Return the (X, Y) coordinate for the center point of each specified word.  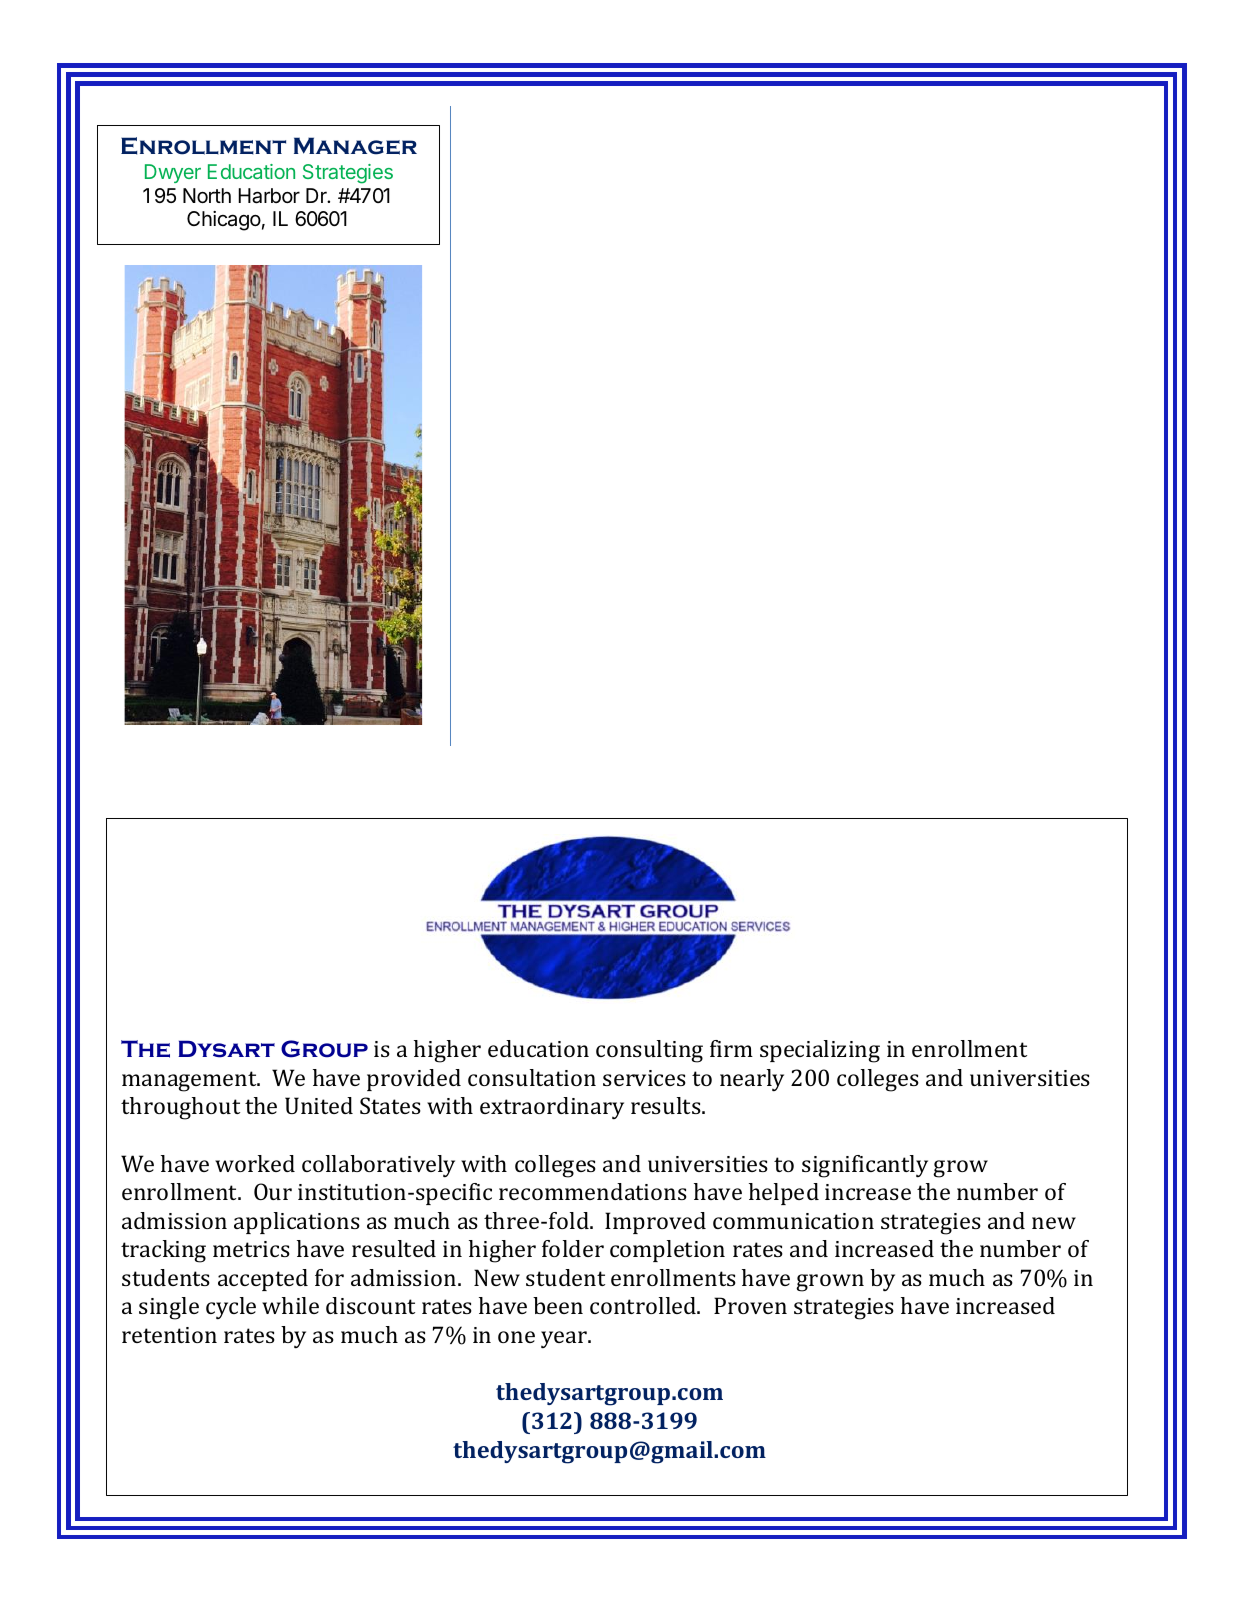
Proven (750, 1305)
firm (731, 1048)
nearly (752, 1080)
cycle (231, 1308)
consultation (532, 1077)
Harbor (269, 196)
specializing (820, 1051)
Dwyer (173, 173)
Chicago (224, 221)
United (319, 1105)
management (190, 1081)
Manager (355, 146)
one (516, 1337)
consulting (649, 1051)
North (207, 195)
